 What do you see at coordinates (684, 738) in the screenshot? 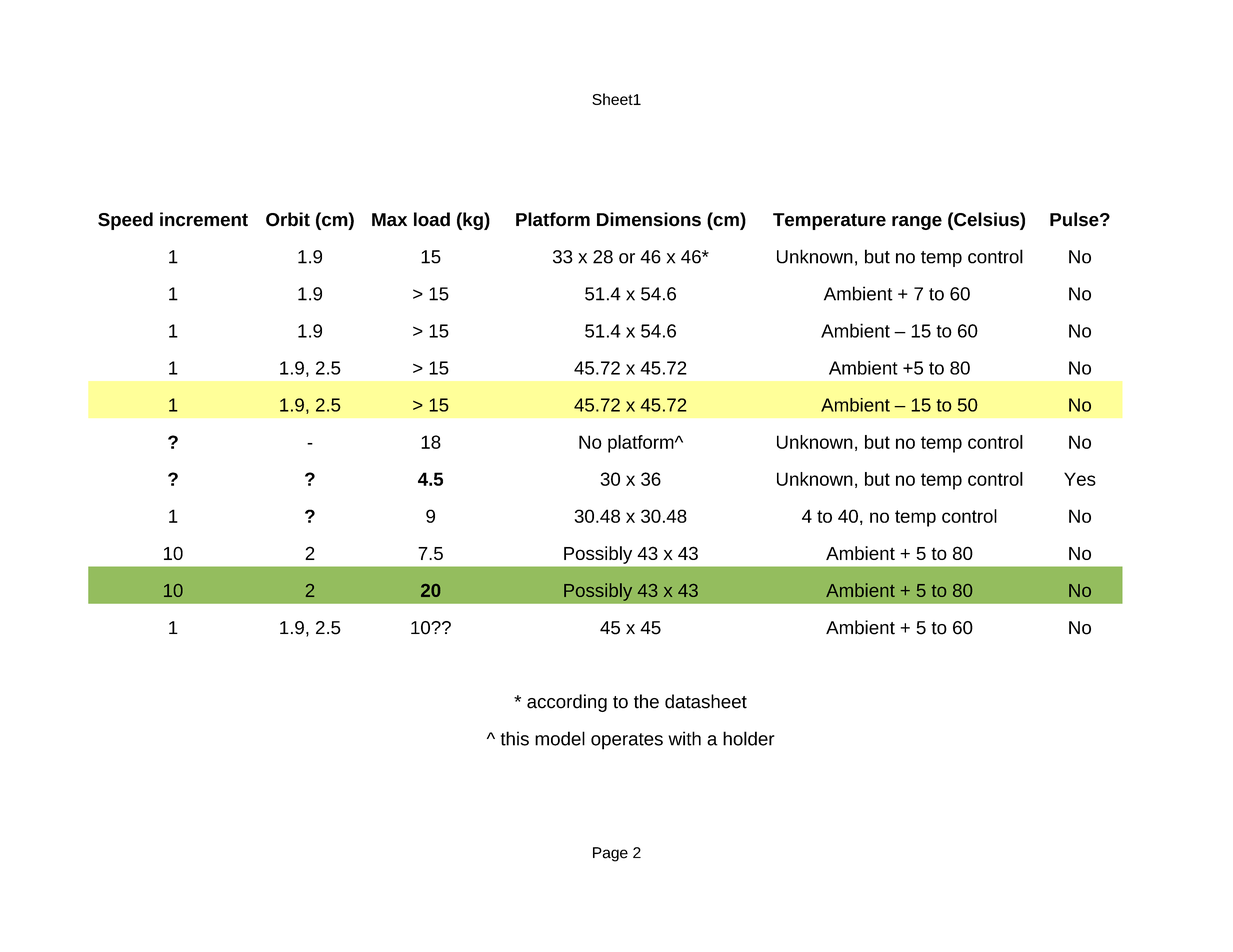
I see `with` at bounding box center [684, 738].
